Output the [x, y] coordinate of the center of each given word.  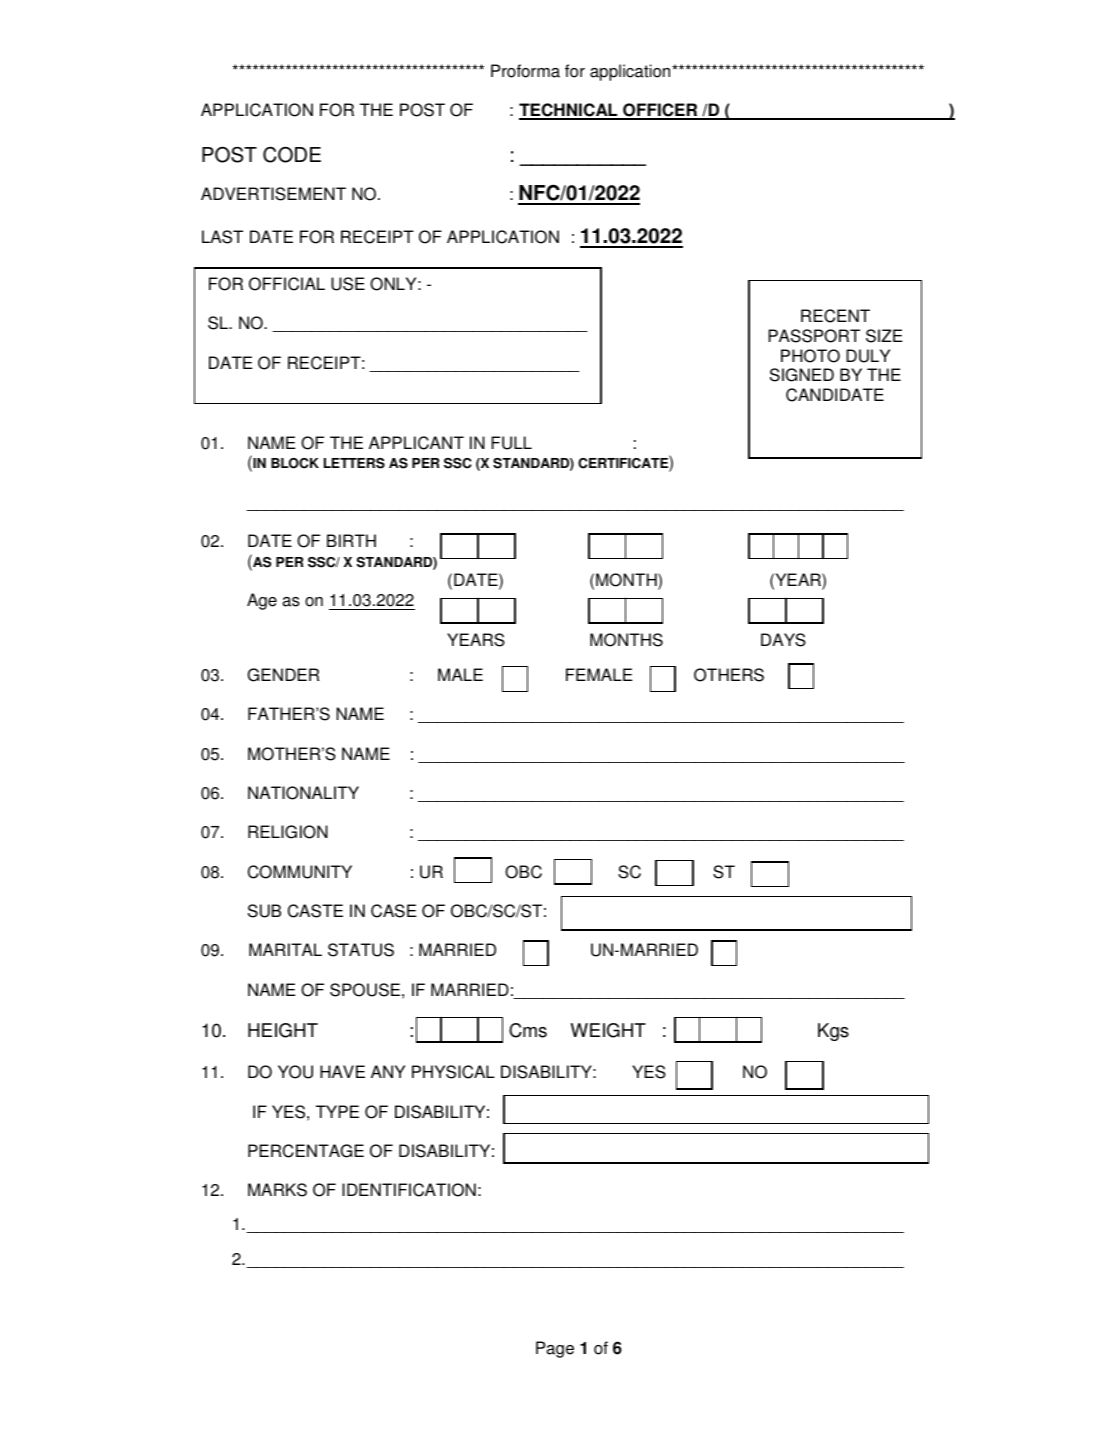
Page [555, 1349]
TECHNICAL [569, 111]
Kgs [833, 1032]
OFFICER [660, 111]
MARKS [277, 1190]
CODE [292, 154]
